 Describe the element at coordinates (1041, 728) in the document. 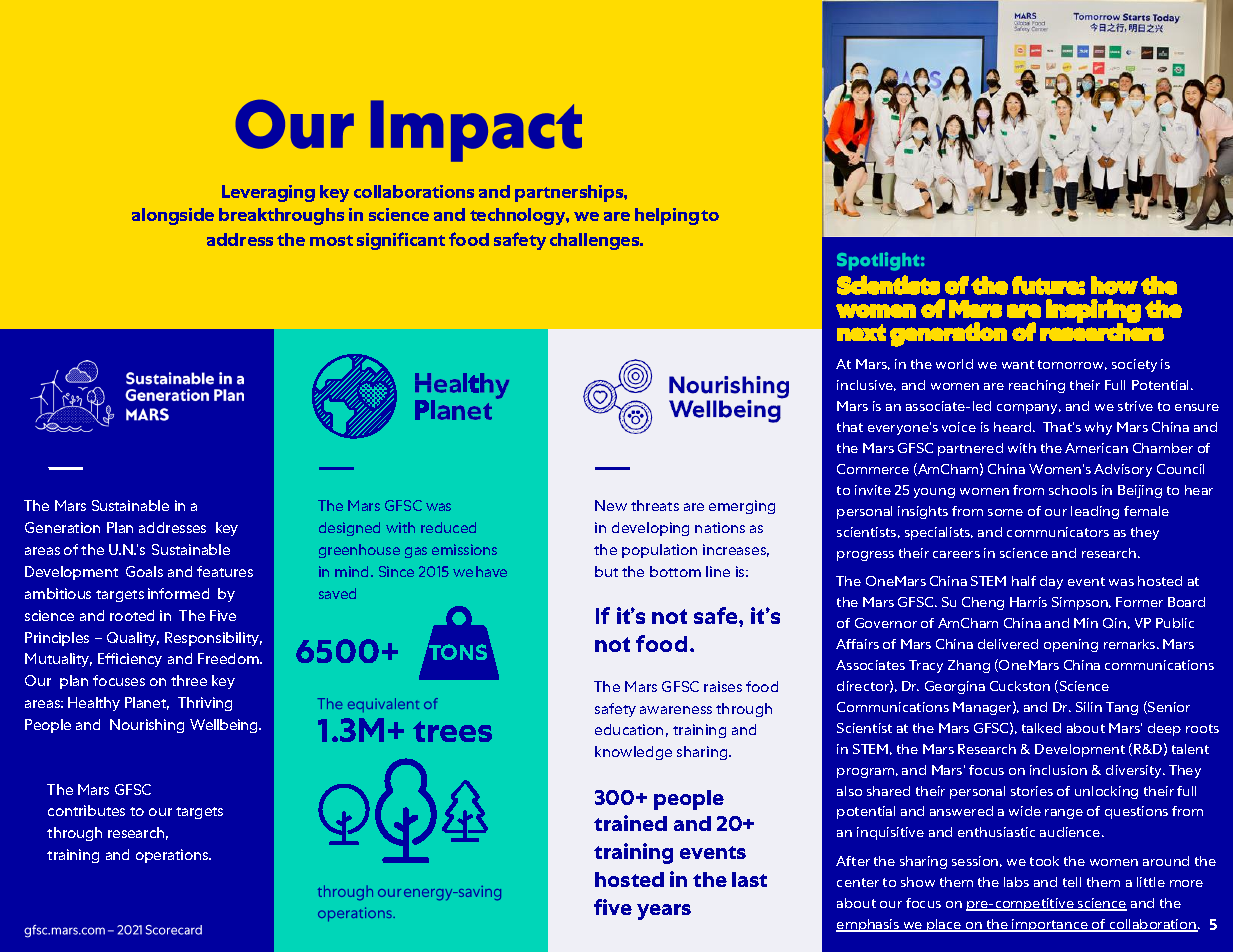

I see `talked` at that location.
